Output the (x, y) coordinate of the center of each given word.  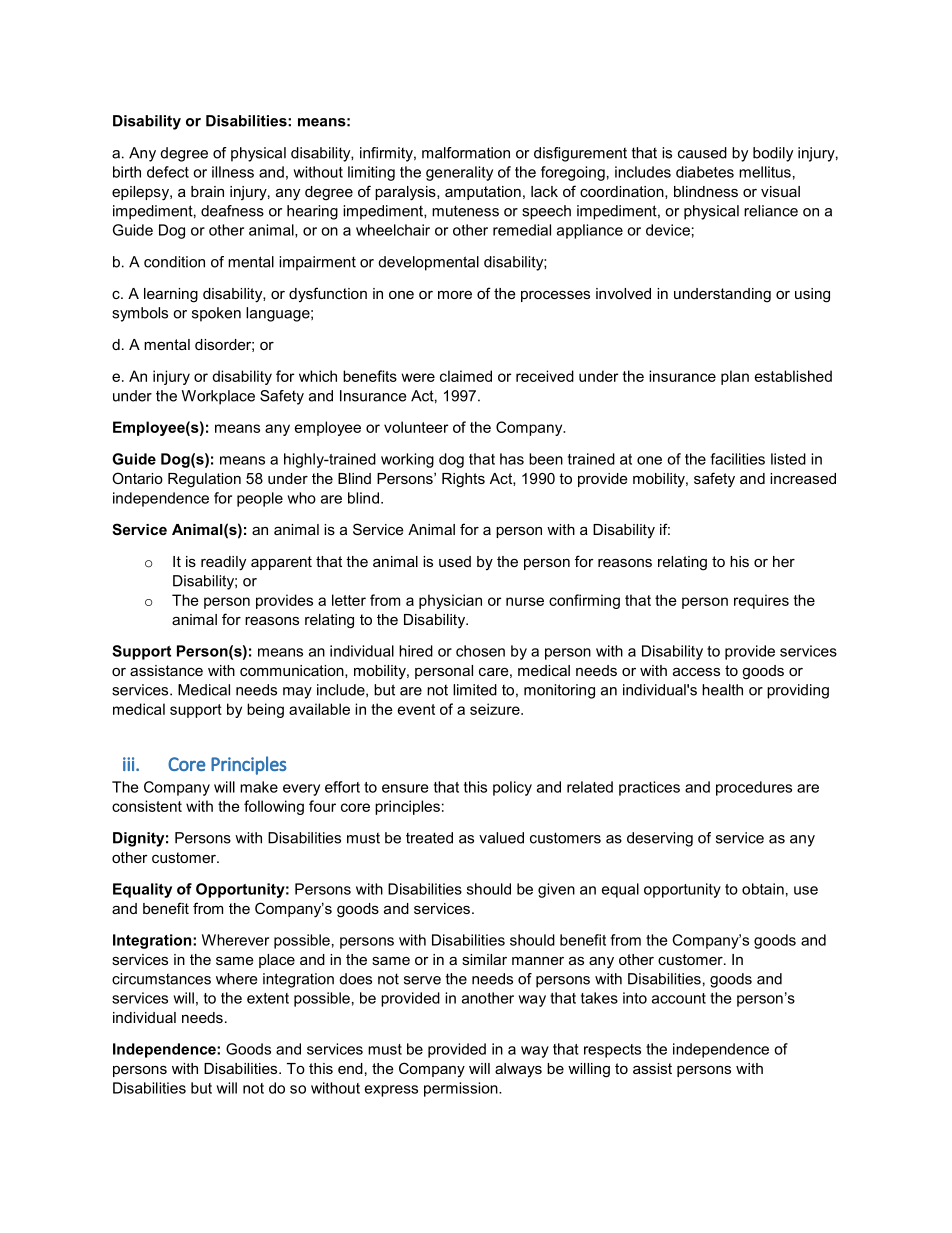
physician (450, 601)
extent (268, 998)
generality (459, 173)
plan (735, 377)
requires (761, 601)
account (679, 998)
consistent (147, 806)
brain (207, 191)
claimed (466, 376)
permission (462, 1089)
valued (501, 838)
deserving (660, 839)
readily (223, 563)
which (318, 376)
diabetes (705, 172)
